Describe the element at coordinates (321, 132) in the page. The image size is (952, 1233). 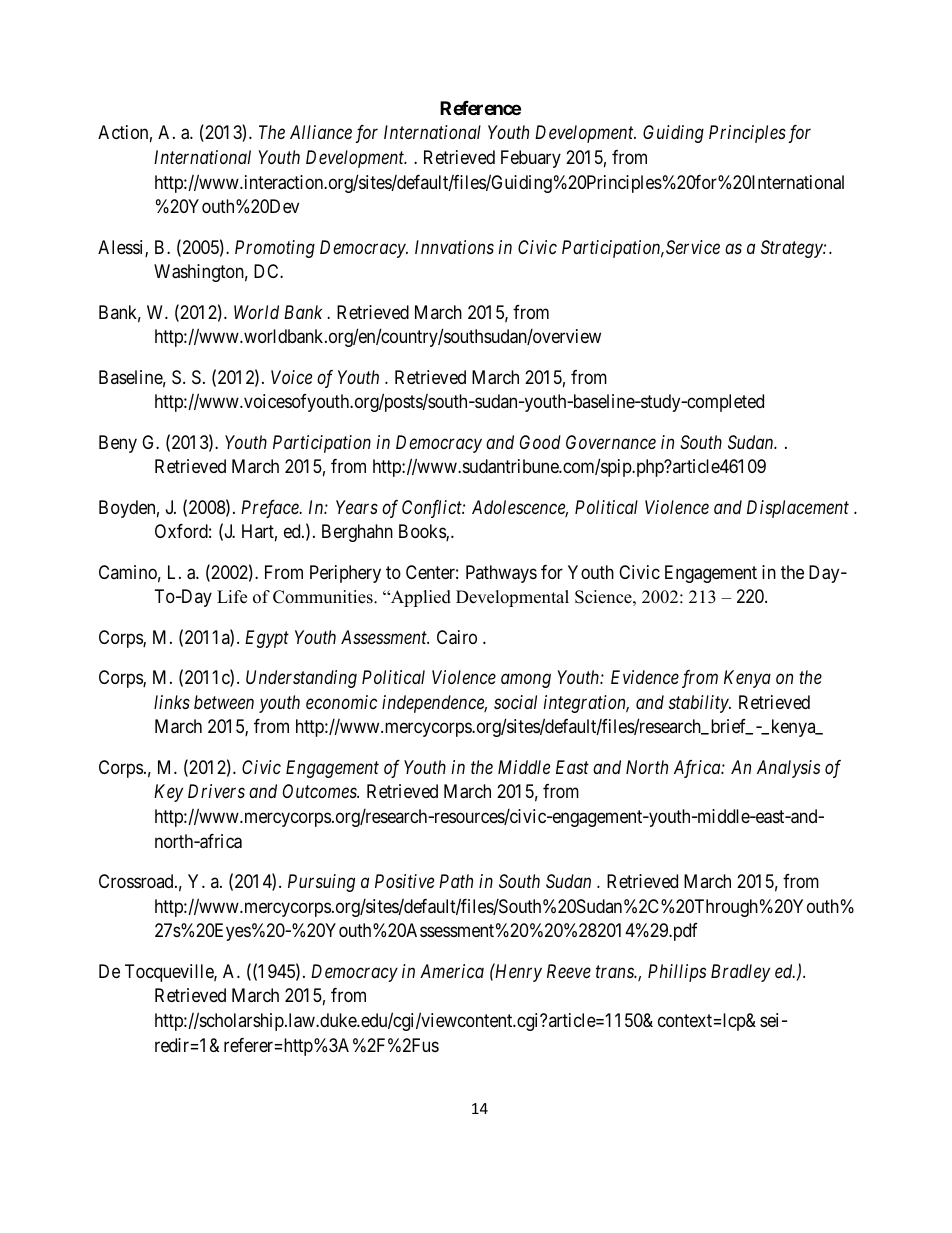
I see `Alliance` at that location.
